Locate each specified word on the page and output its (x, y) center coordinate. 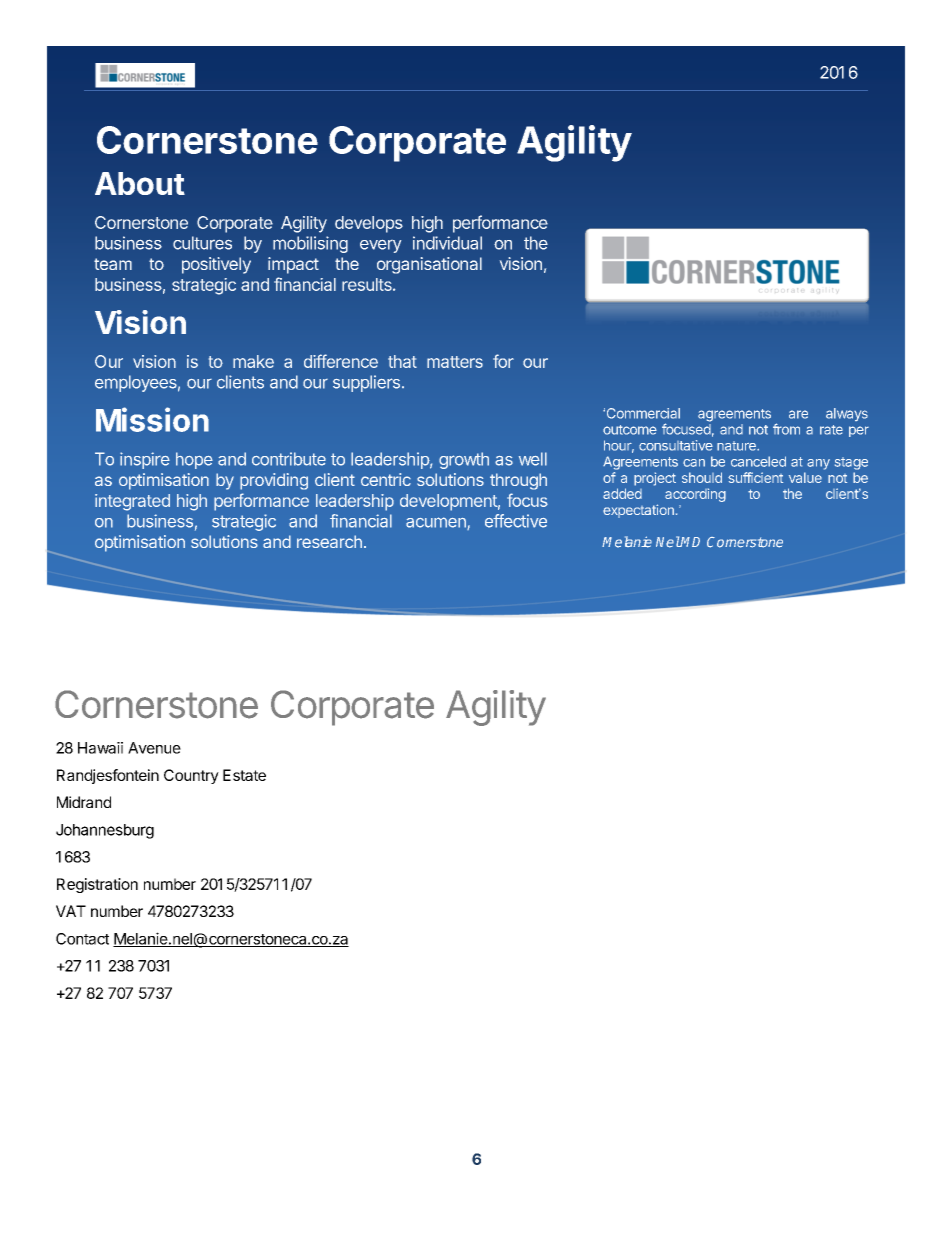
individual (447, 243)
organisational (429, 265)
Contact (82, 939)
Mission (152, 419)
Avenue (154, 748)
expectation (638, 511)
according (695, 495)
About (140, 183)
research (329, 541)
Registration (97, 885)
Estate (244, 775)
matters (455, 362)
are (798, 414)
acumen (437, 523)
